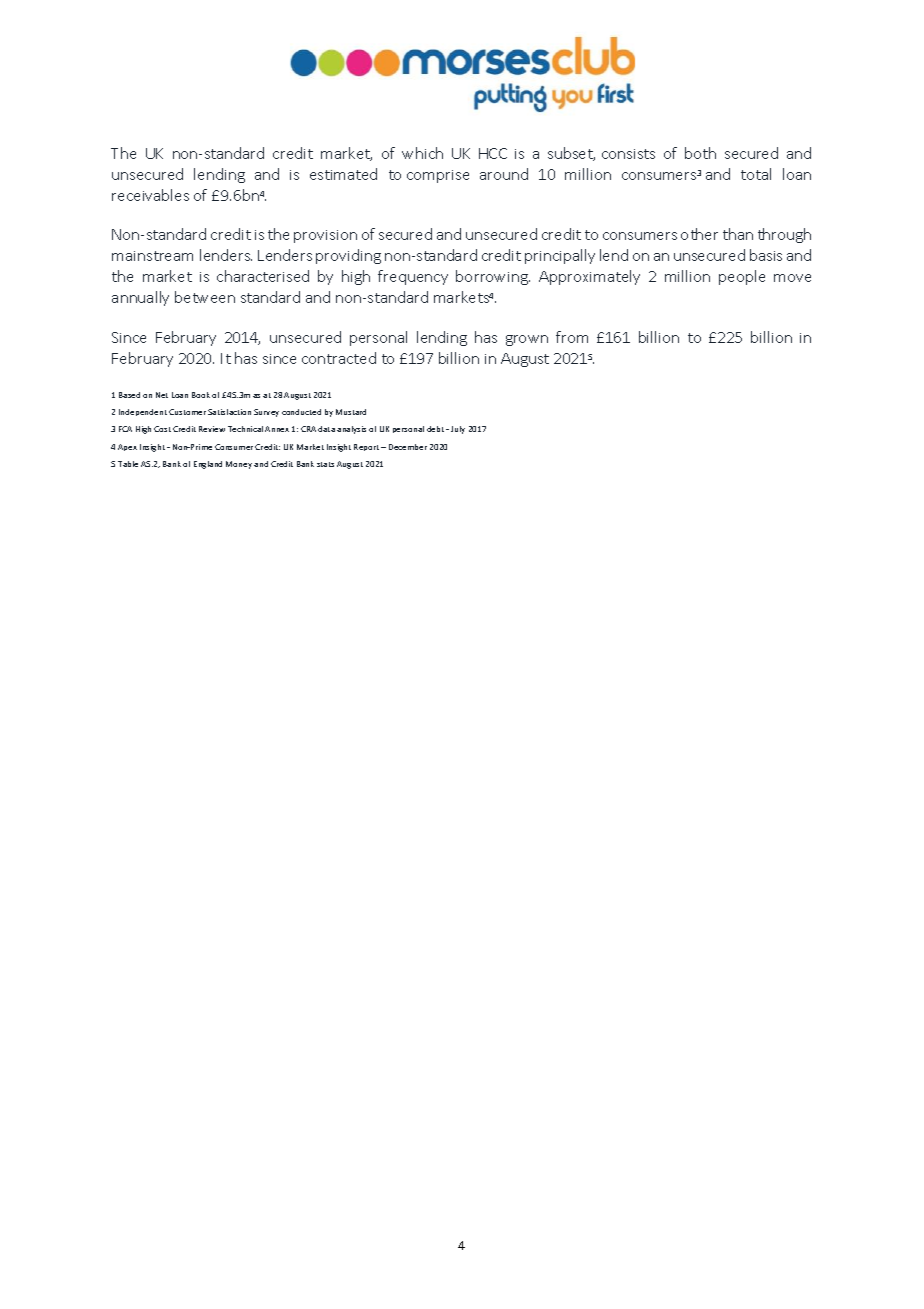 This page has height=1309, width=924. Describe the element at coordinates (458, 430) in the page. I see `July` at that location.
